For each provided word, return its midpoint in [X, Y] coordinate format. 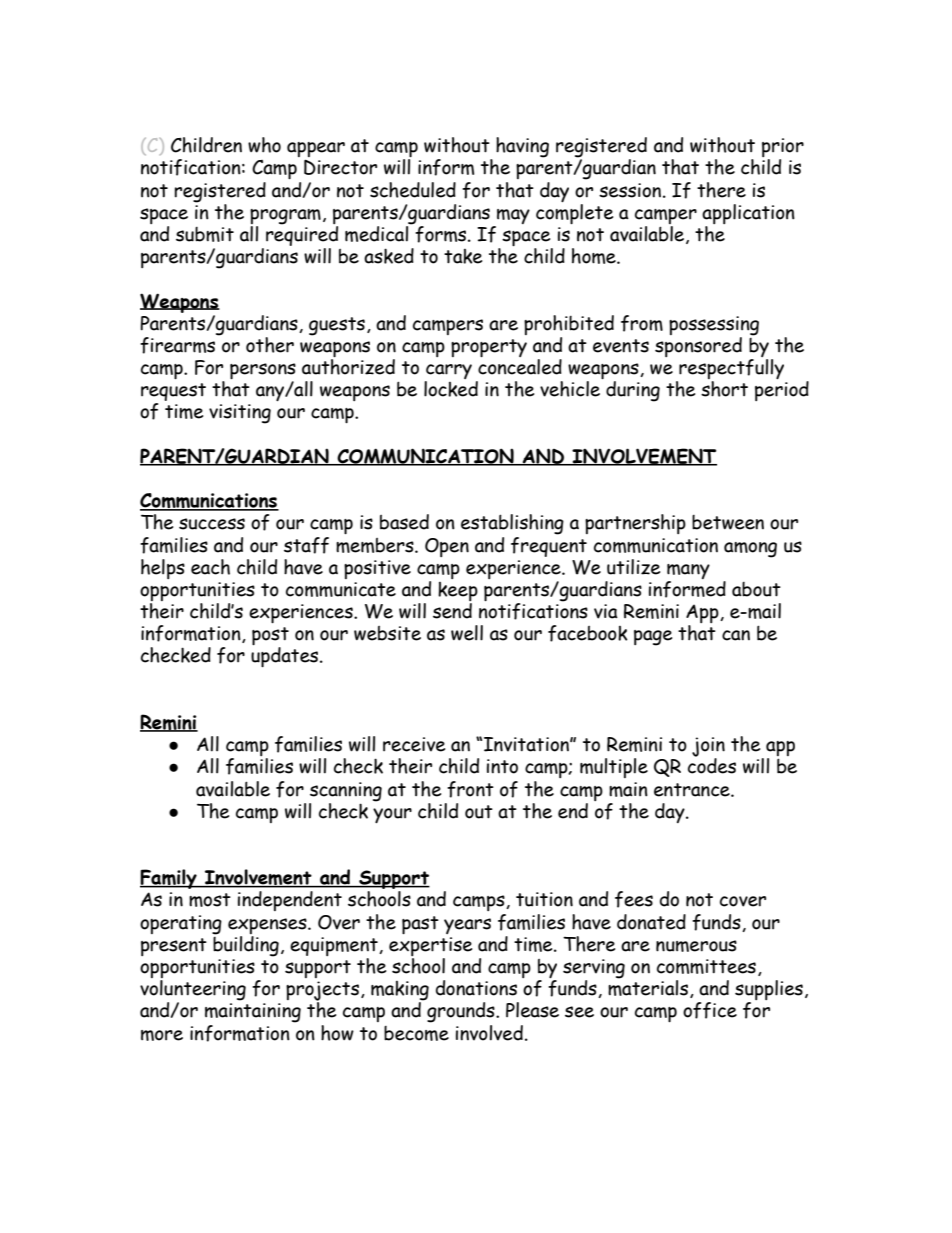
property [489, 348]
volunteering [193, 991]
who [264, 145]
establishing [512, 524]
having [522, 147]
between [728, 522]
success [212, 524]
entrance [693, 790]
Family [169, 879]
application [748, 215]
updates [286, 657]
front [470, 789]
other [270, 345]
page [653, 638]
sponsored [698, 347]
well [467, 633]
